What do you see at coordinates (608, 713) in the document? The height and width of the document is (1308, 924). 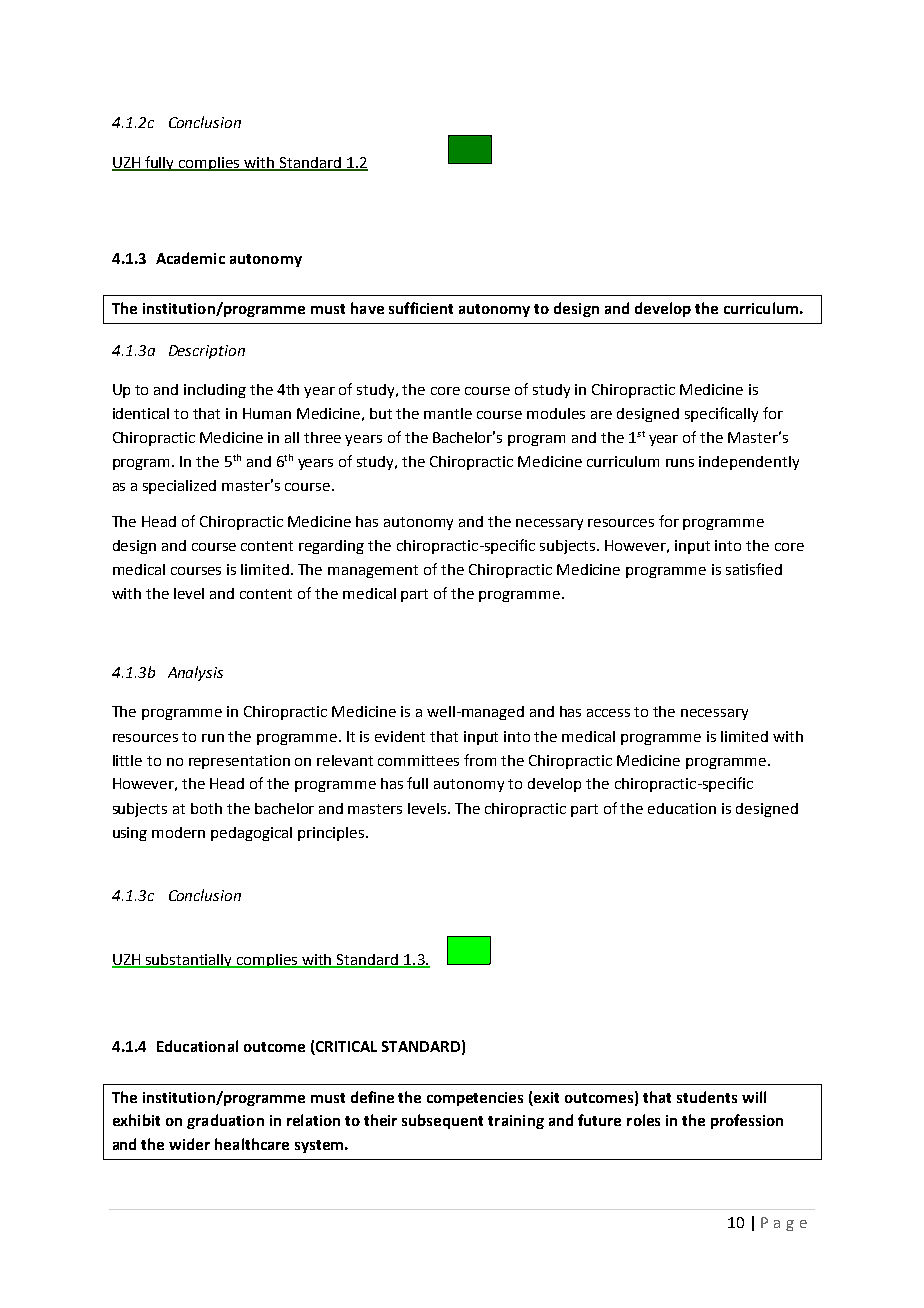 I see `access` at bounding box center [608, 713].
